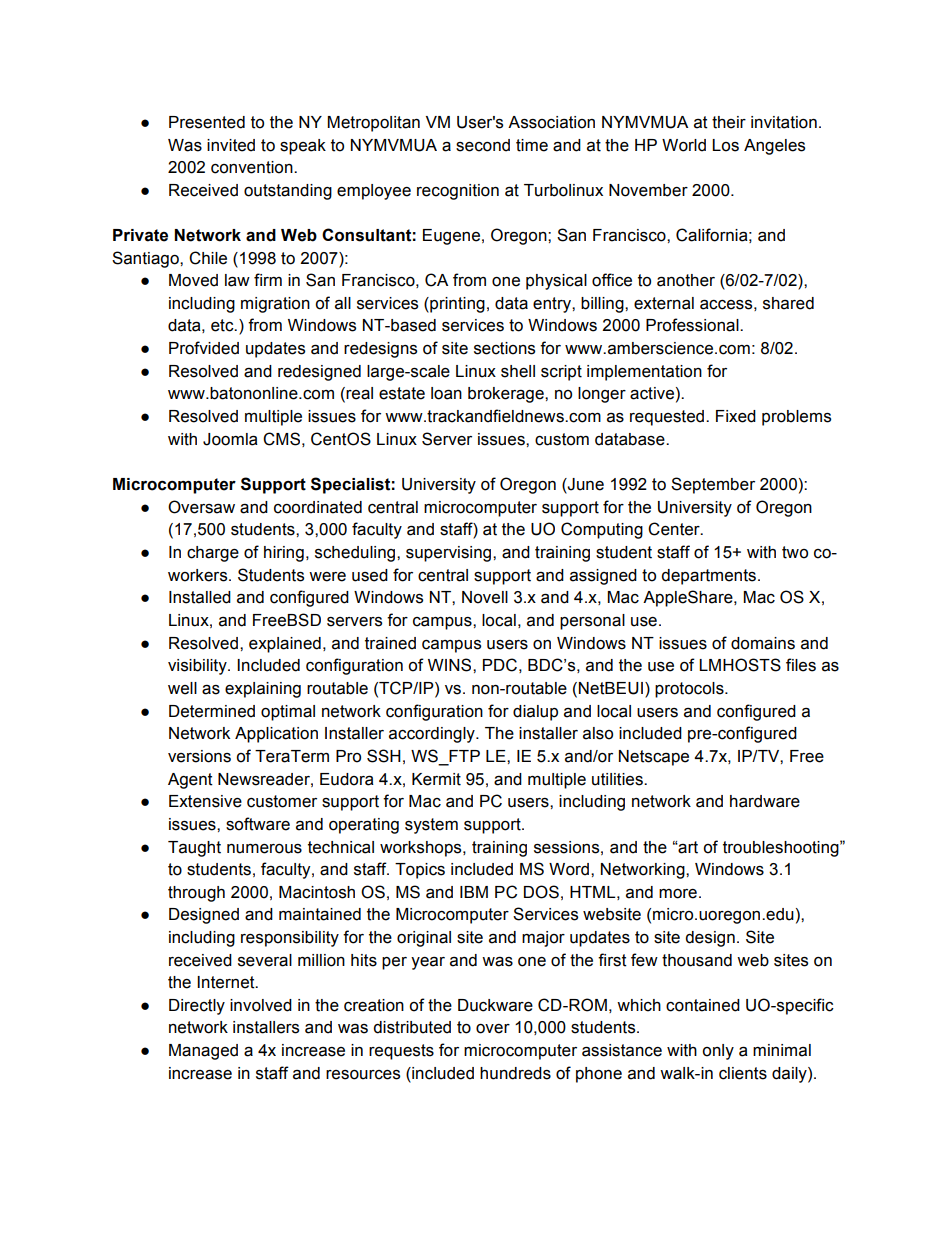 The width and height of the image is (952, 1233). I want to click on hundreds, so click(515, 1073).
